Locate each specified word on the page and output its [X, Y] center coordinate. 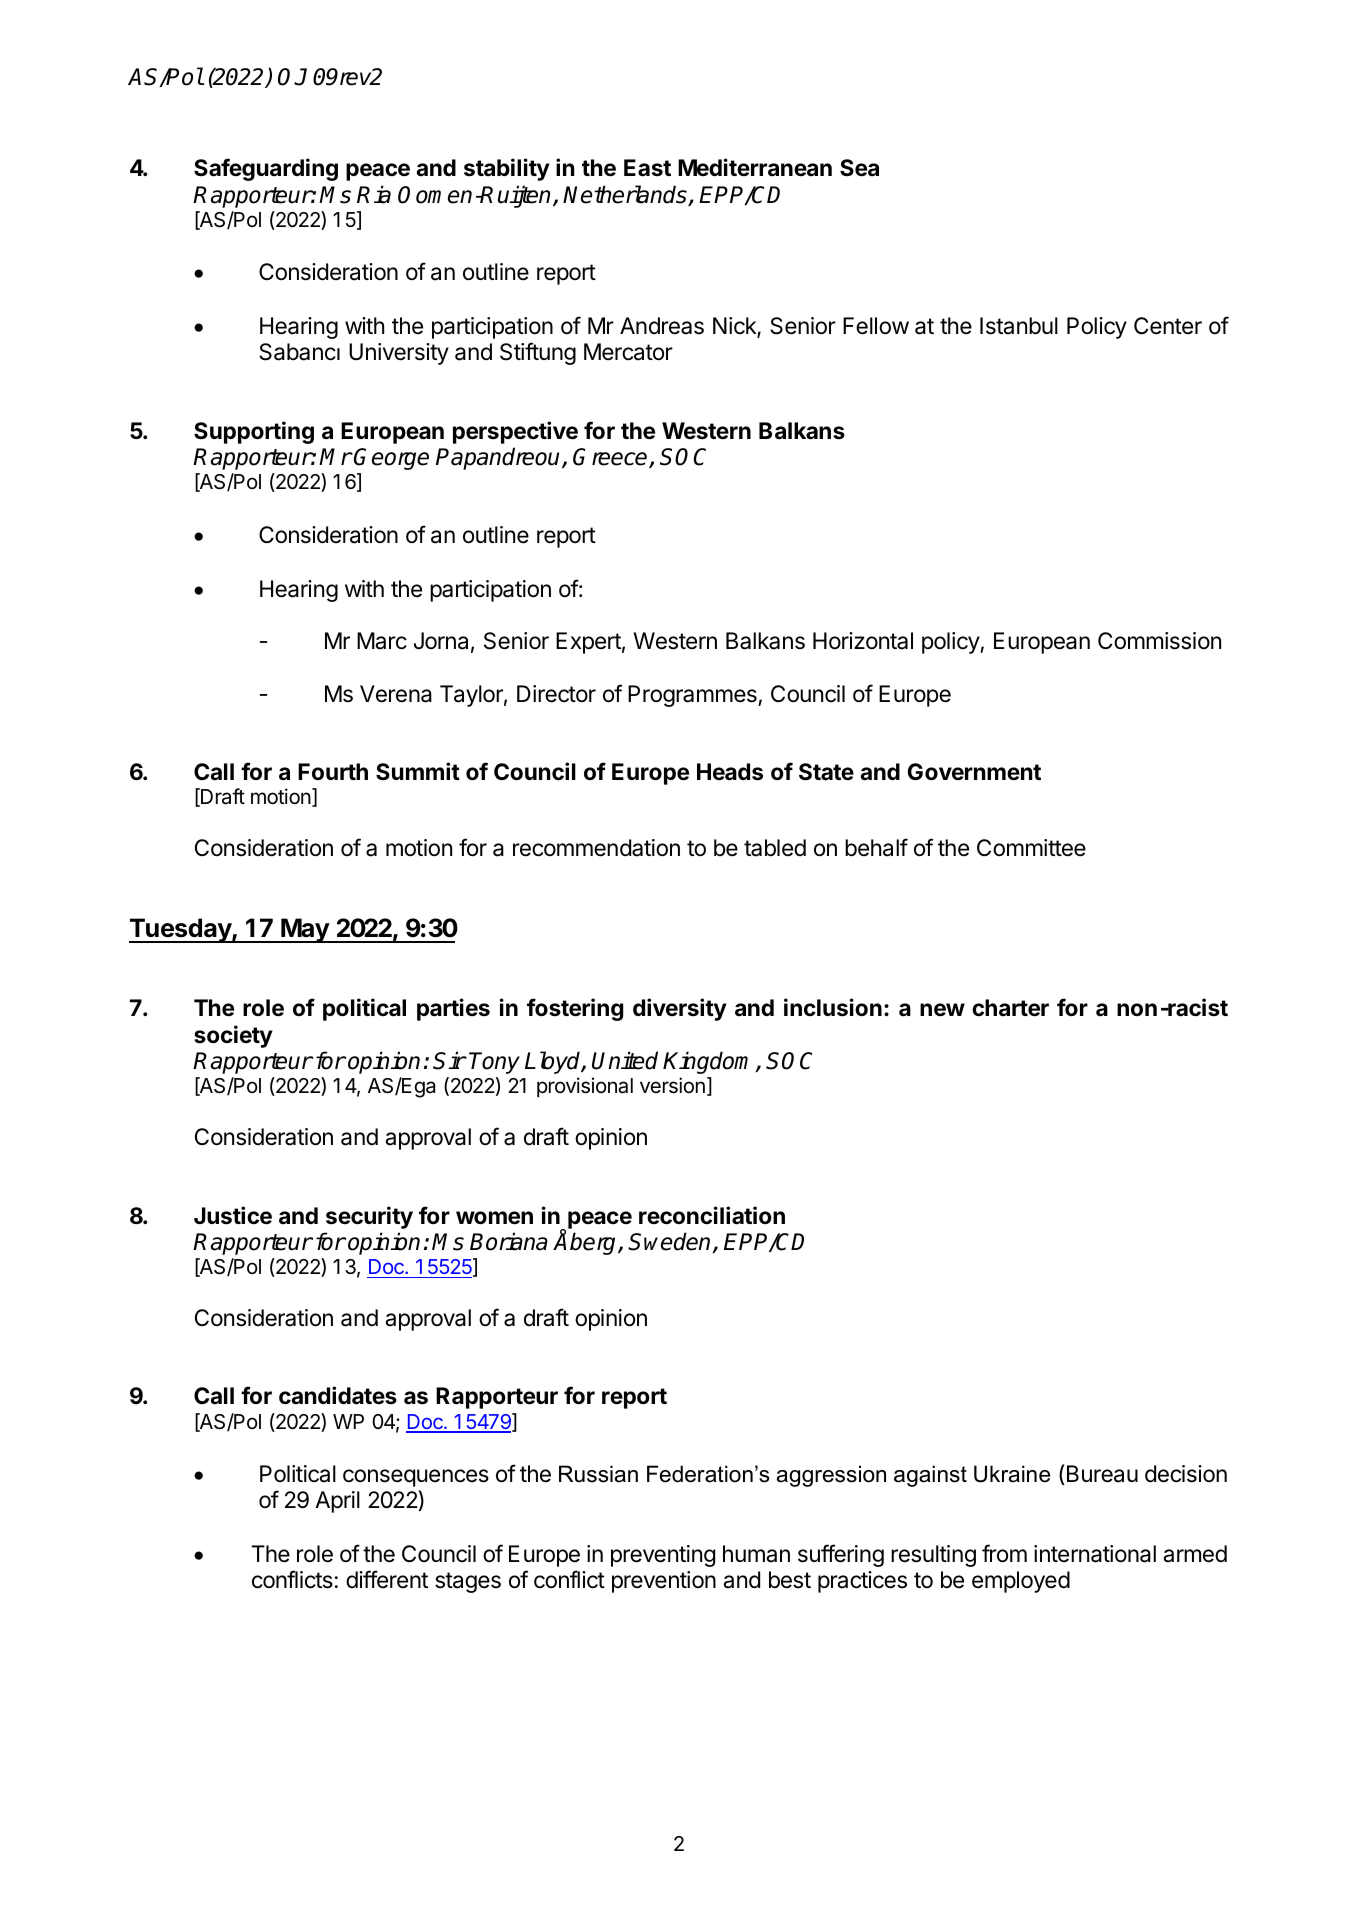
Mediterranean [755, 167]
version [672, 1085]
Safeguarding [266, 169]
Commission [1159, 641]
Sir [449, 1060]
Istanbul [1019, 326]
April [337, 1502]
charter [1010, 1008]
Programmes [693, 696]
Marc [382, 641]
